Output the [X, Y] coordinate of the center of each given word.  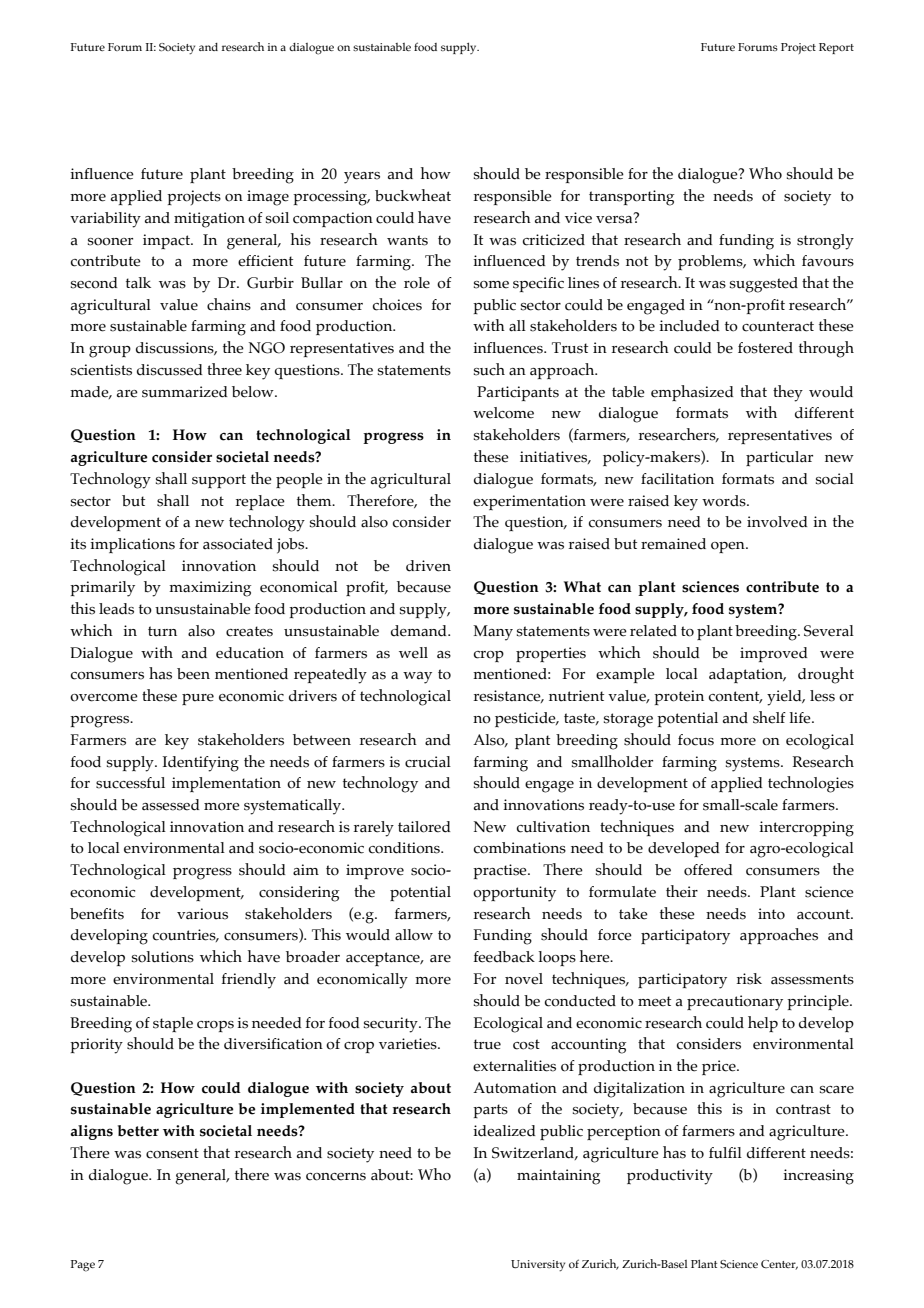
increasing [818, 1177]
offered [708, 870]
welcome [503, 413]
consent [172, 1153]
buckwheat [413, 195]
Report [836, 48]
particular [779, 458]
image [268, 198]
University [538, 1265]
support [219, 481]
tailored [424, 827]
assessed [171, 805]
